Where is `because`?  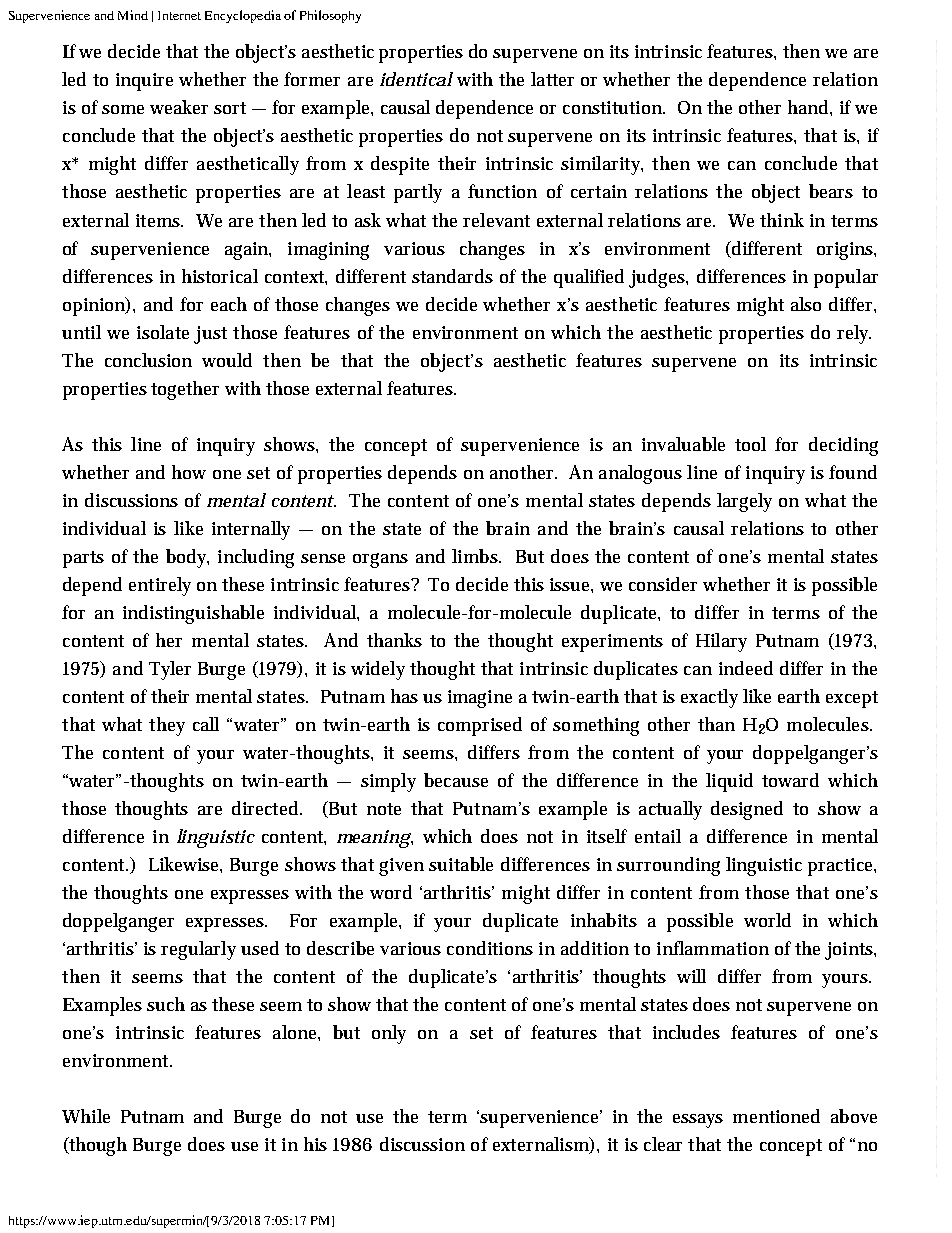 because is located at coordinates (456, 780).
